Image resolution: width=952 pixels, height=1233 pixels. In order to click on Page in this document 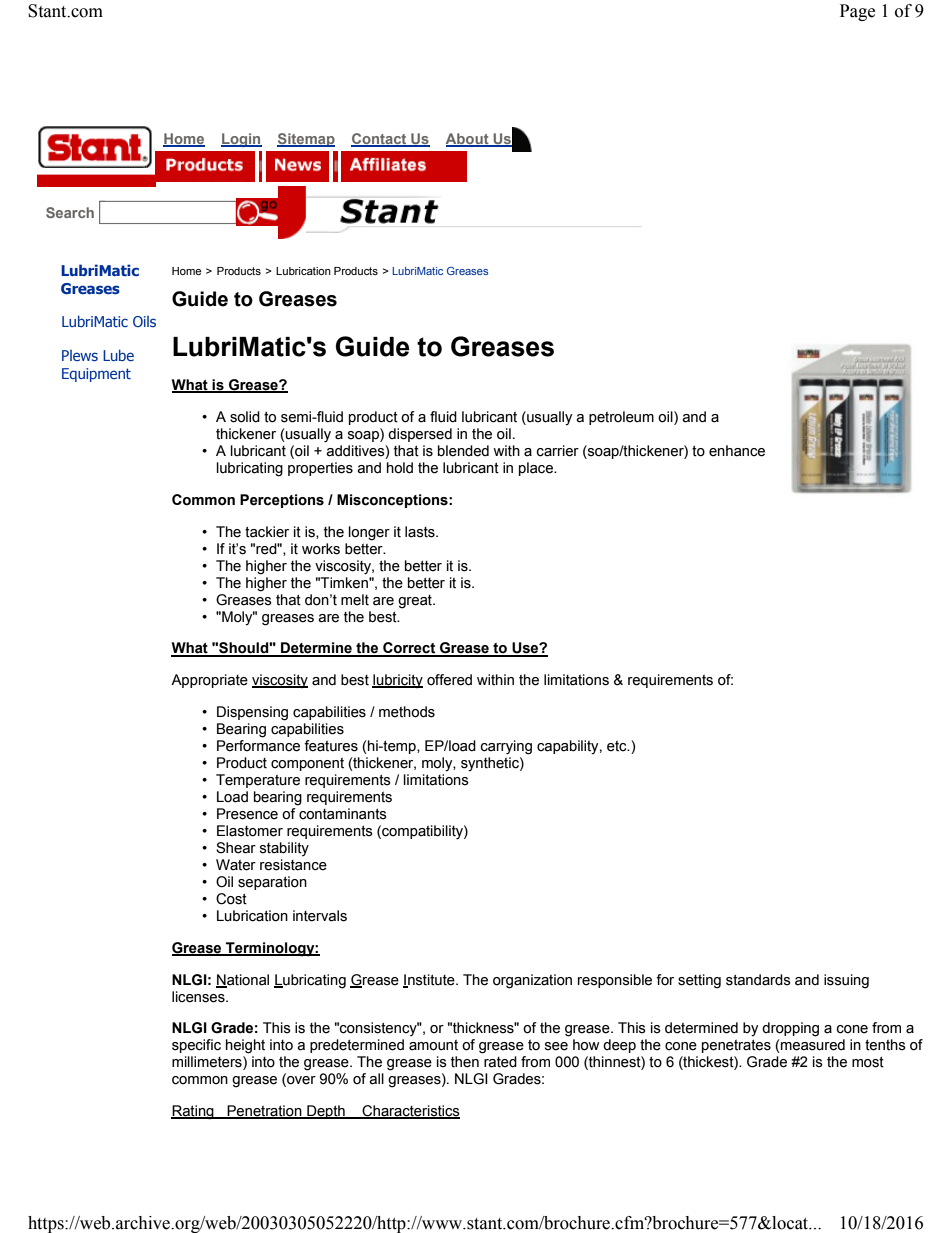, I will do `click(857, 12)`.
